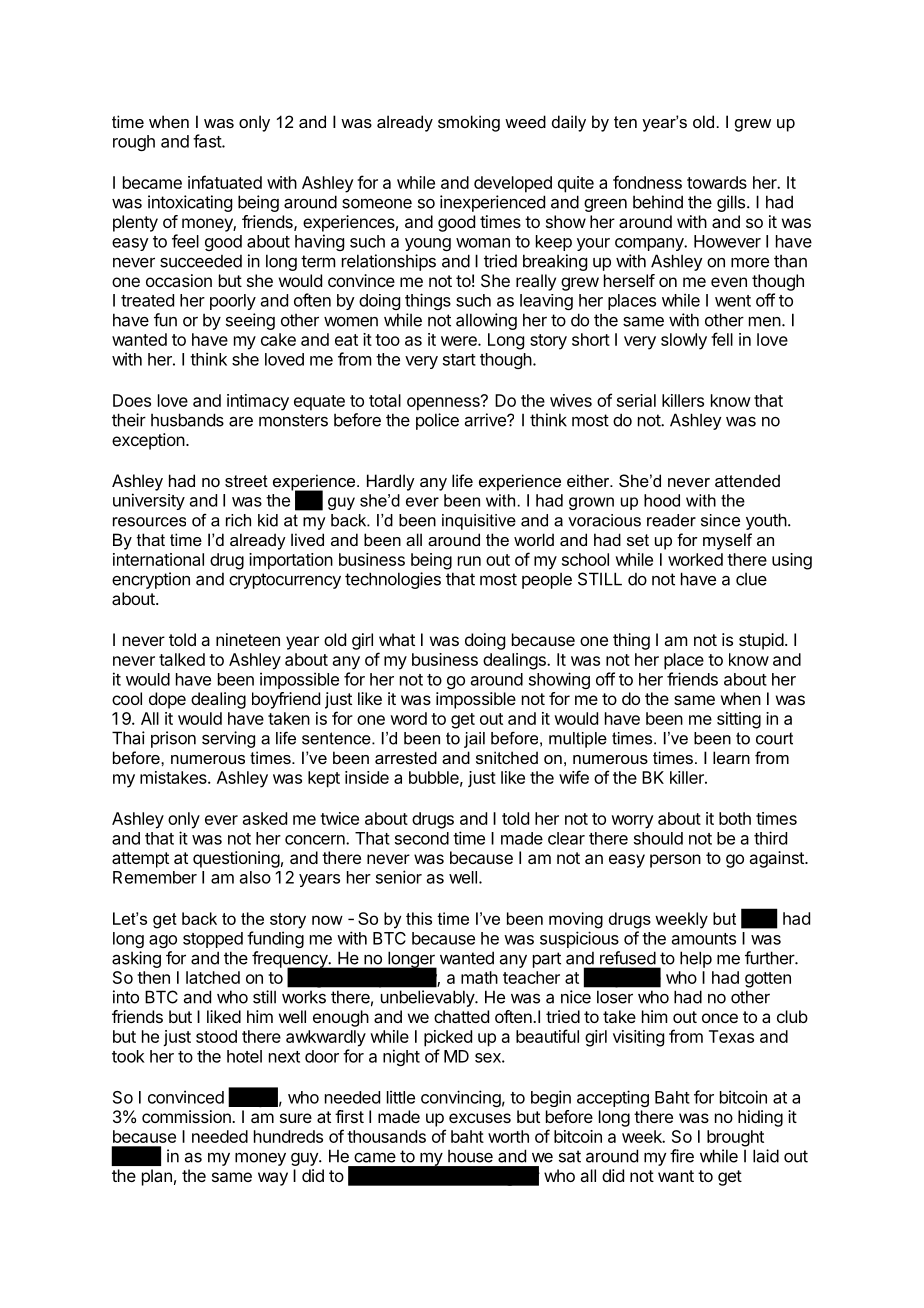 The height and width of the screenshot is (1308, 924). Describe the element at coordinates (469, 123) in the screenshot. I see `smoking` at that location.
